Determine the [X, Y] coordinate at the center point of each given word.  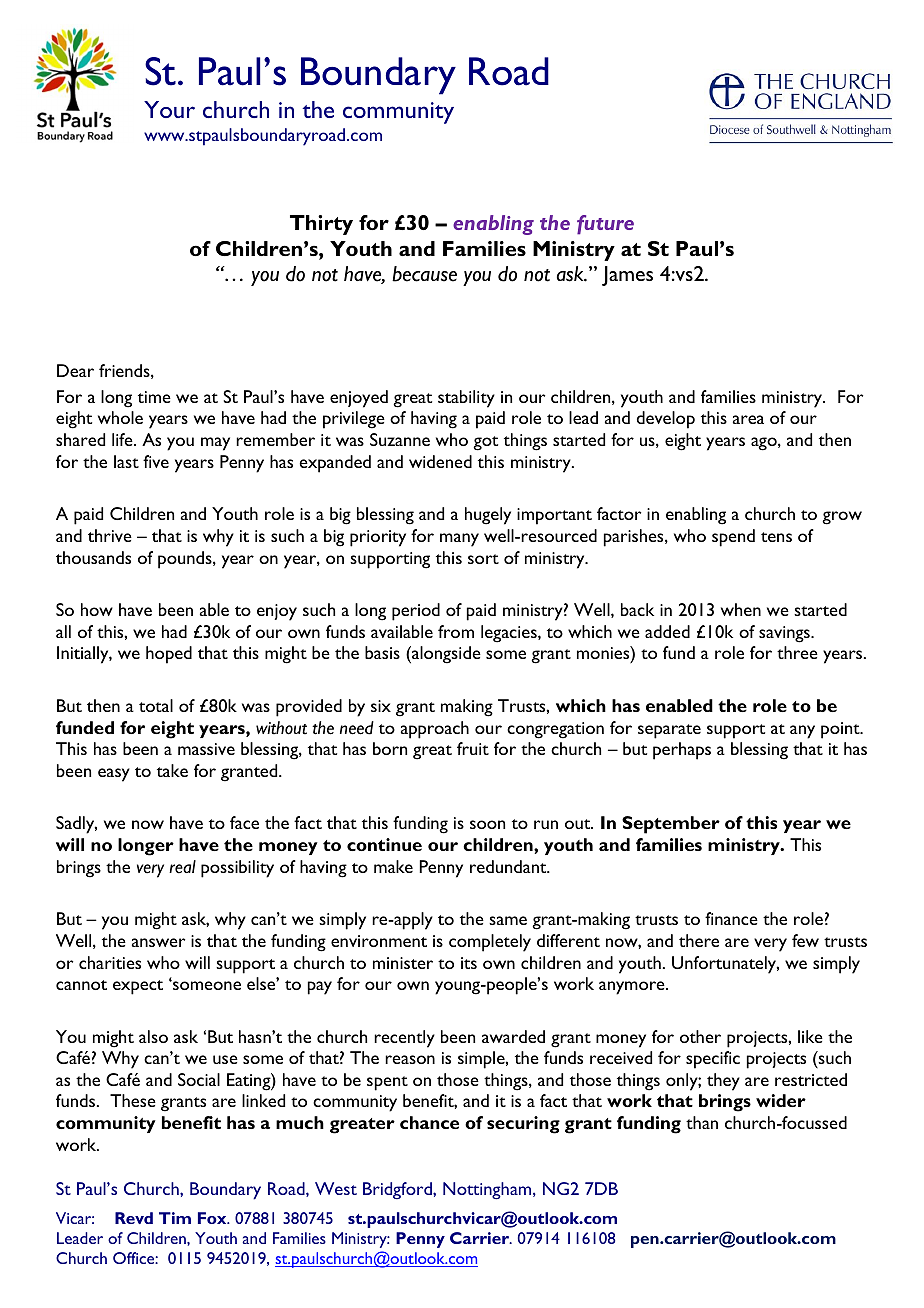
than [702, 1122]
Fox [213, 1218]
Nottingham [488, 1191]
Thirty [321, 225]
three [797, 652]
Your [169, 109]
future [605, 225]
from [456, 631]
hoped [169, 655]
